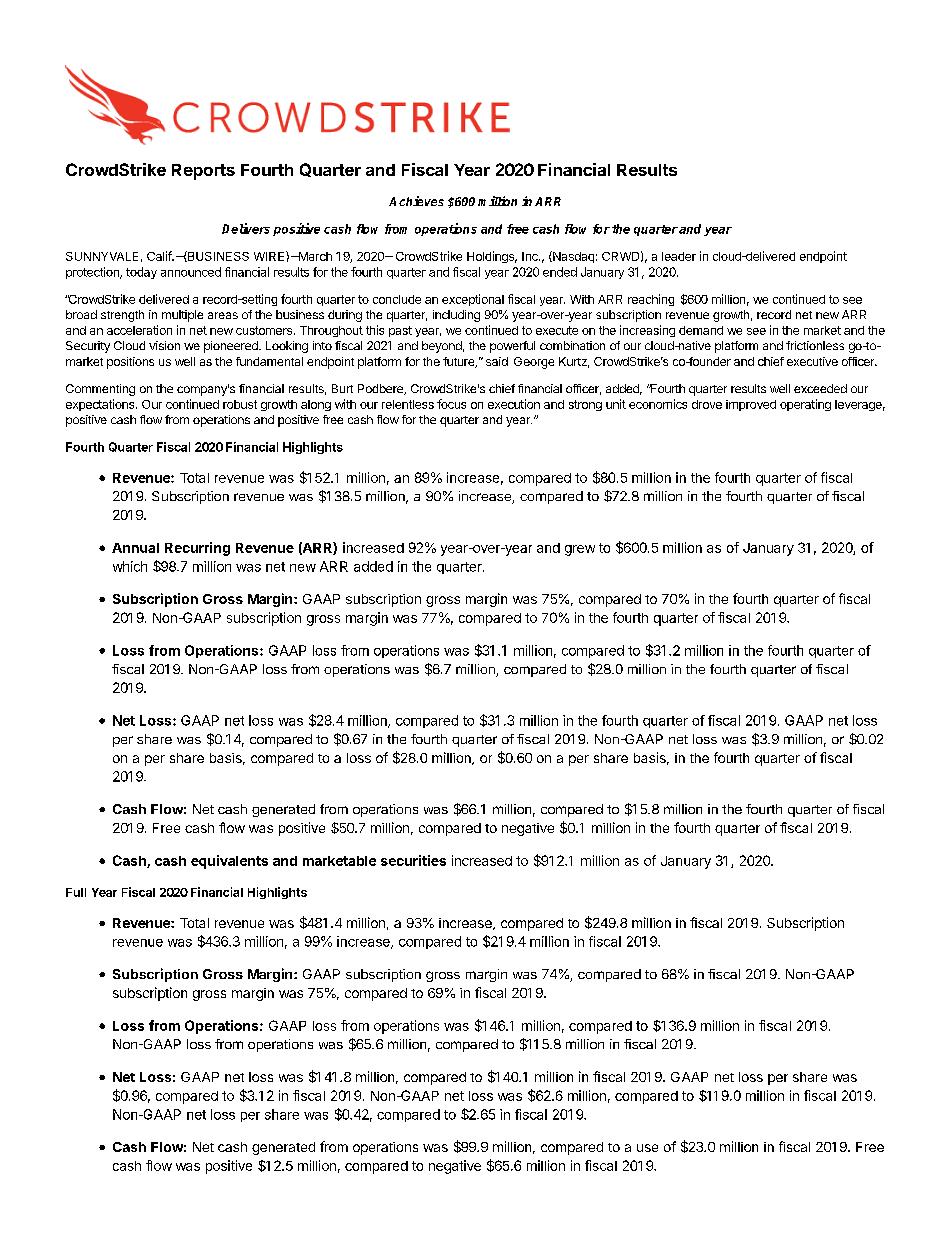  What do you see at coordinates (203, 172) in the document?
I see `Reports` at bounding box center [203, 172].
